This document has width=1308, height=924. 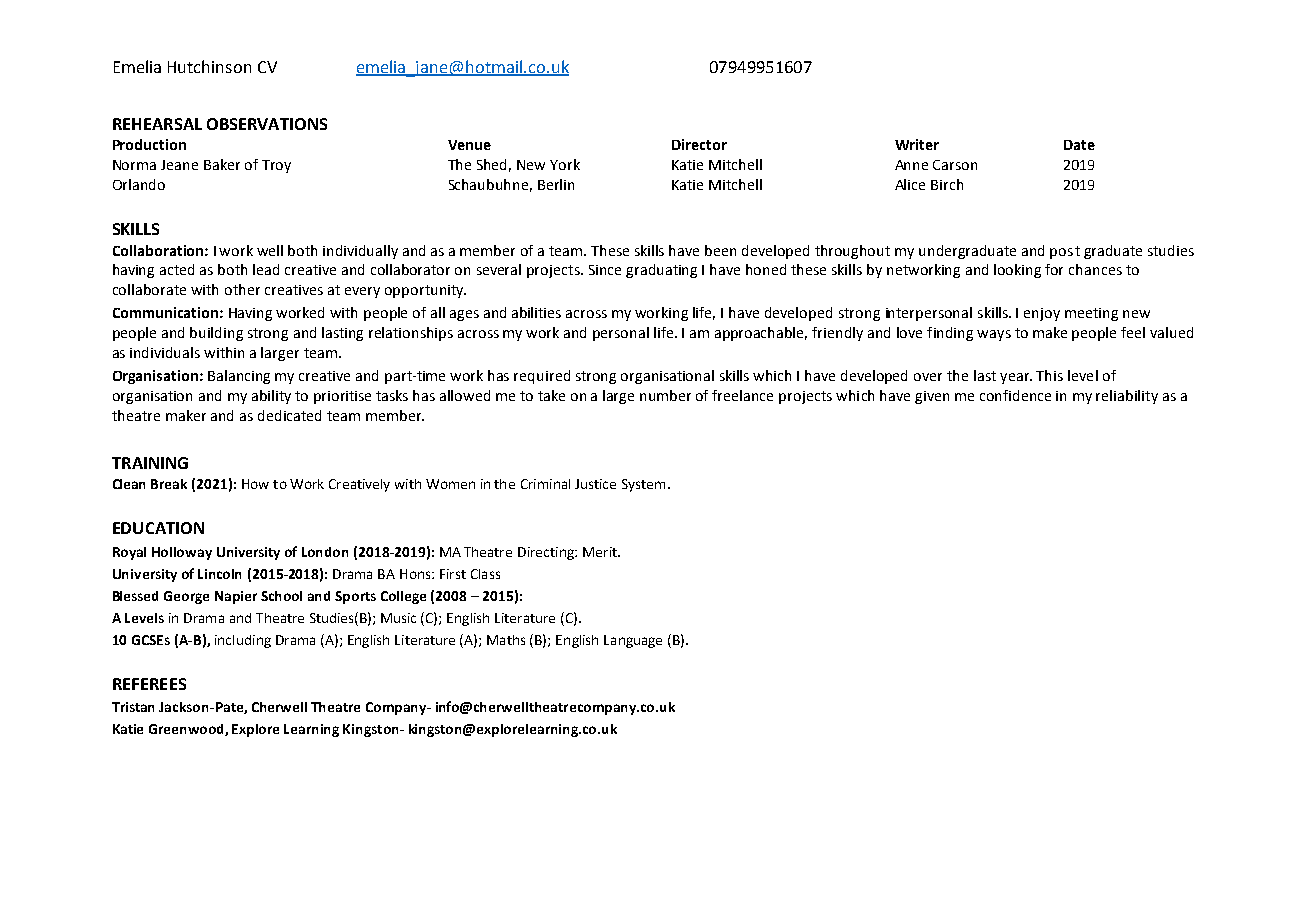 I want to click on Director, so click(x=699, y=144).
